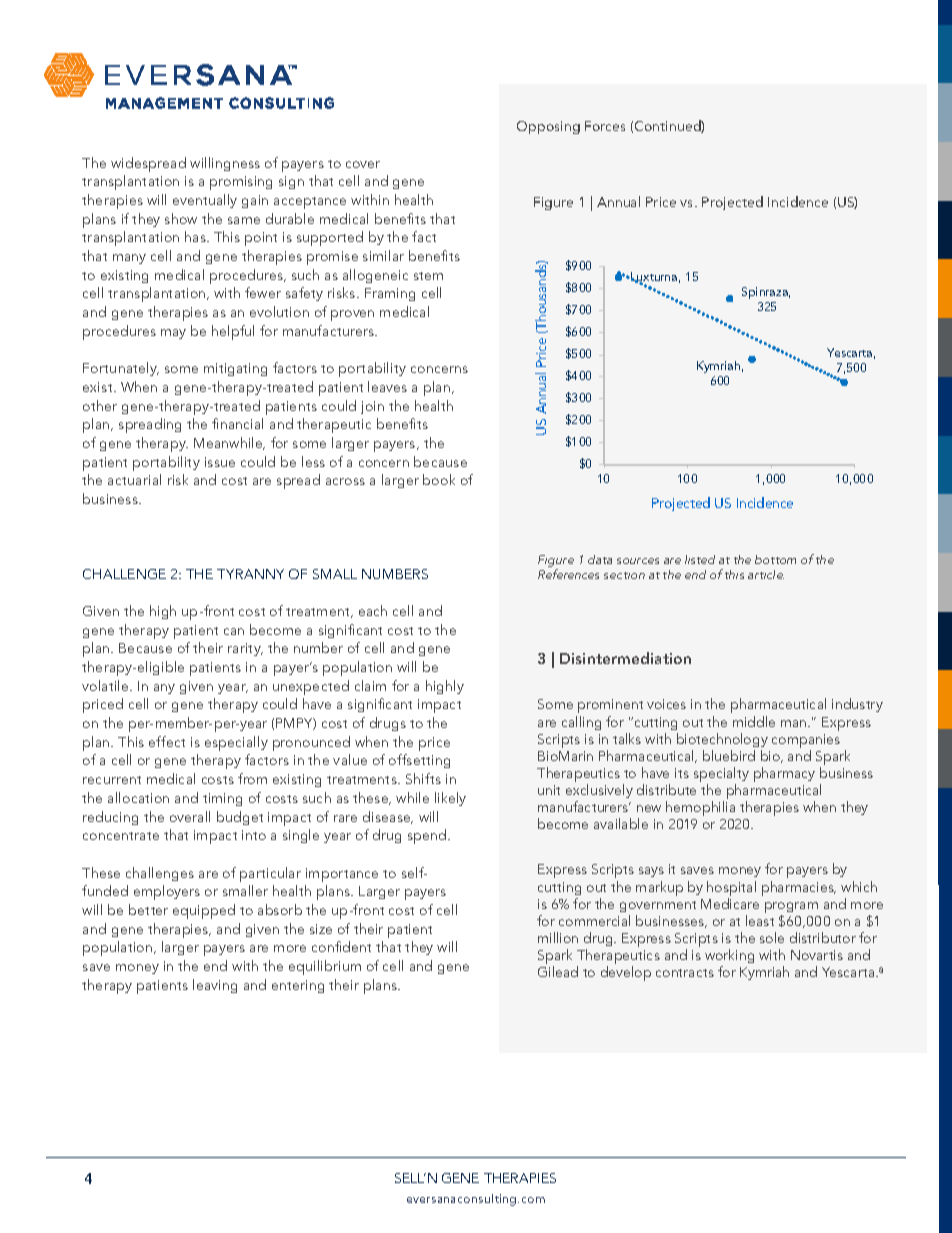 This screenshot has height=1233, width=952. I want to click on pharmacy, so click(784, 774).
